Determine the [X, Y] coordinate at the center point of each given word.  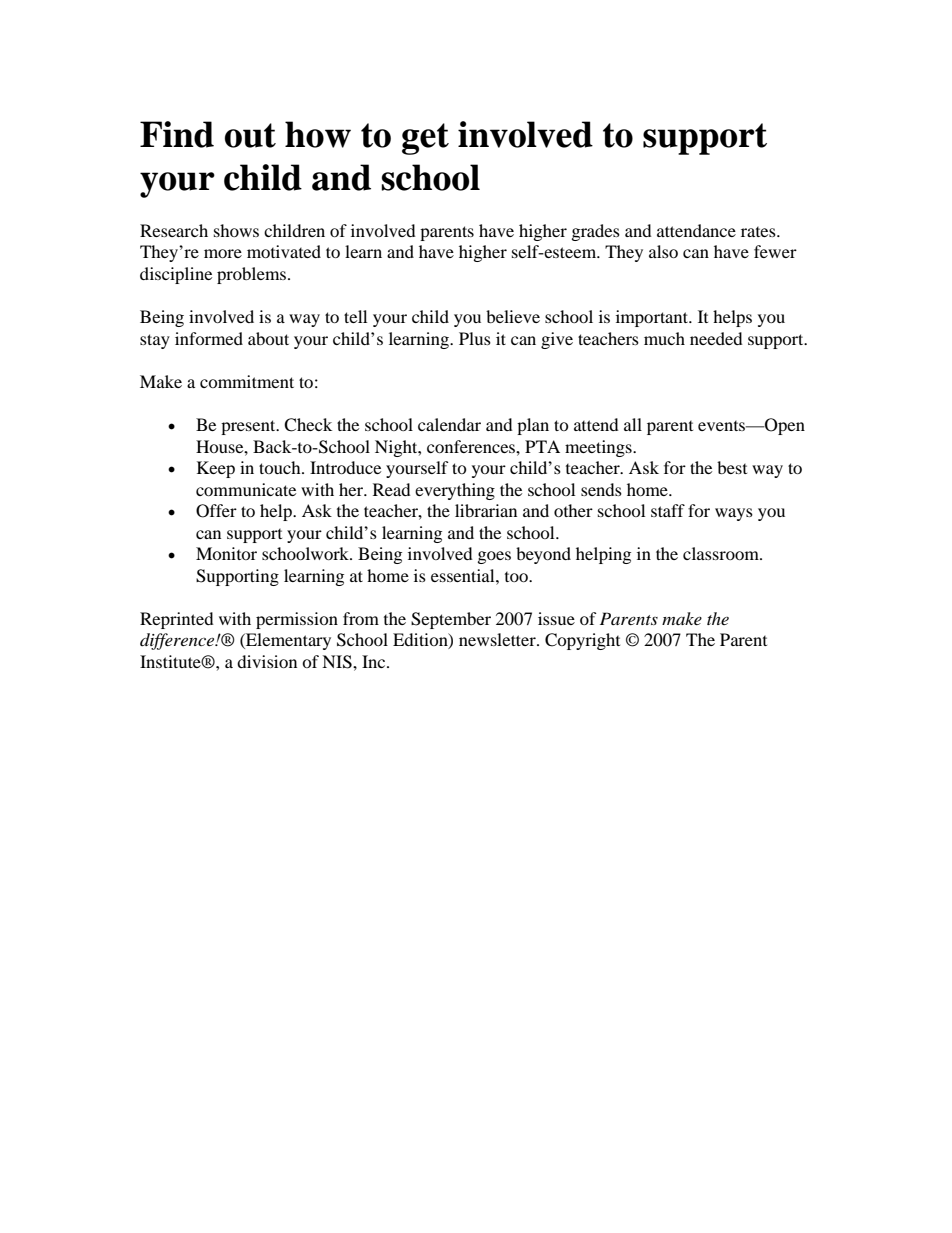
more [223, 253]
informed [209, 338]
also [663, 251]
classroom [722, 553]
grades [596, 232]
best [732, 467]
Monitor [226, 553]
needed [716, 338]
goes [494, 557]
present [249, 427]
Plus [475, 338]
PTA [542, 446]
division [267, 661]
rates [759, 232]
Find [177, 134]
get [425, 139]
